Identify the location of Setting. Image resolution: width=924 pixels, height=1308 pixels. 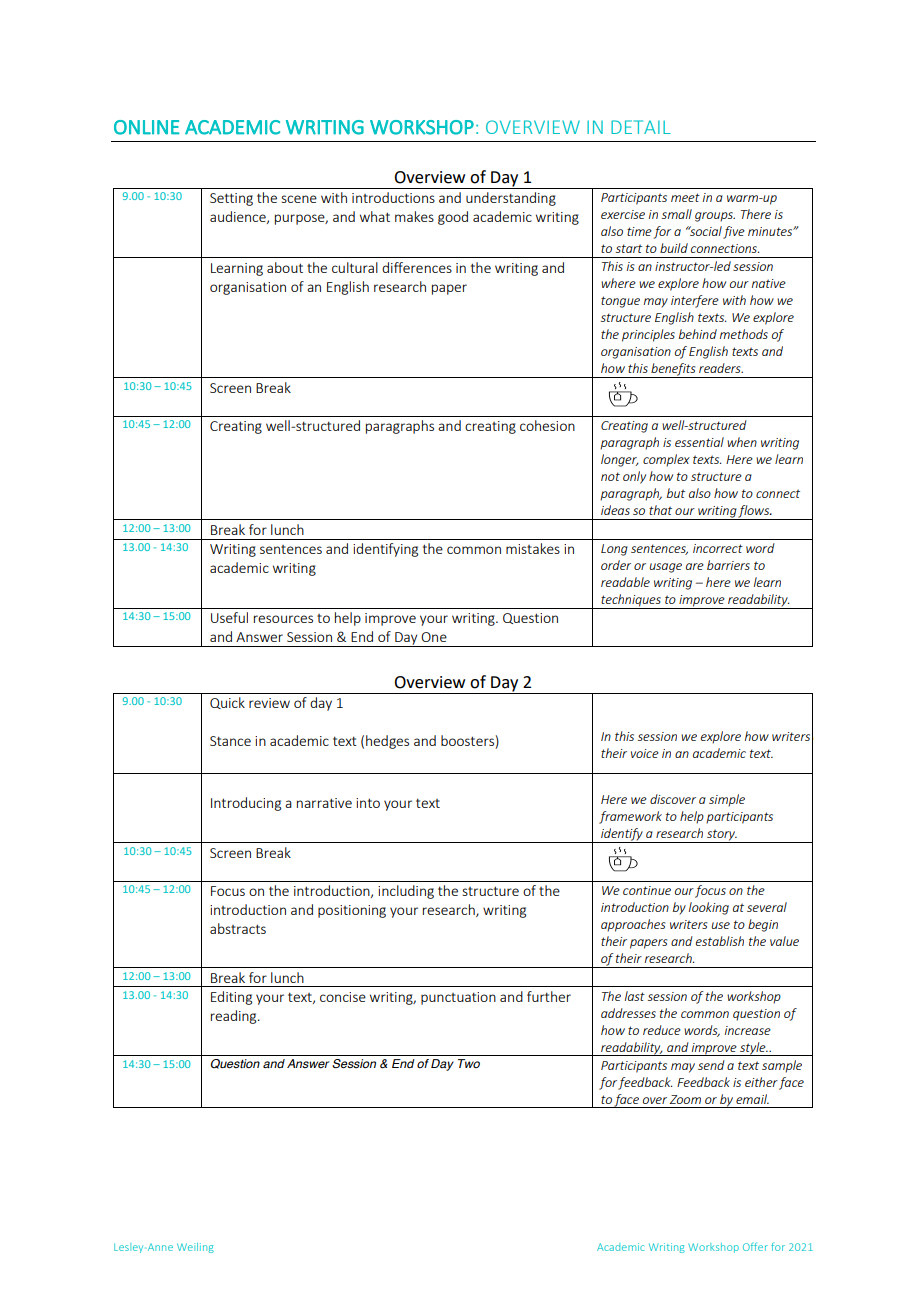
(231, 199).
